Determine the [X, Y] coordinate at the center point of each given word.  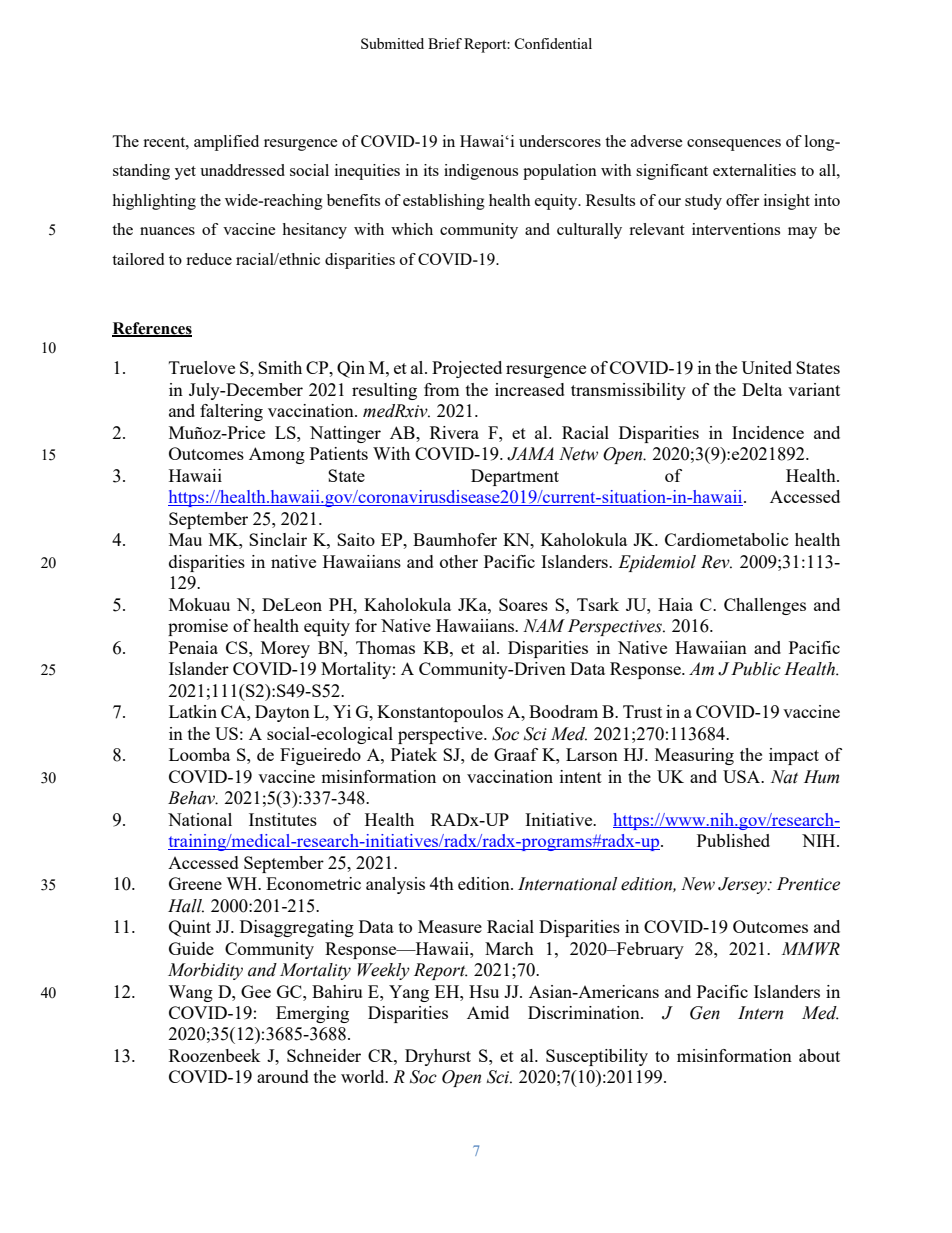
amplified [226, 143]
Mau [185, 539]
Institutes [283, 819]
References [152, 329]
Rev [716, 562]
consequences [734, 145]
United [766, 367]
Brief [445, 43]
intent [581, 776]
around [283, 1076]
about [819, 1055]
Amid [488, 1012]
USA [743, 776]
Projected [467, 369]
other [459, 561]
